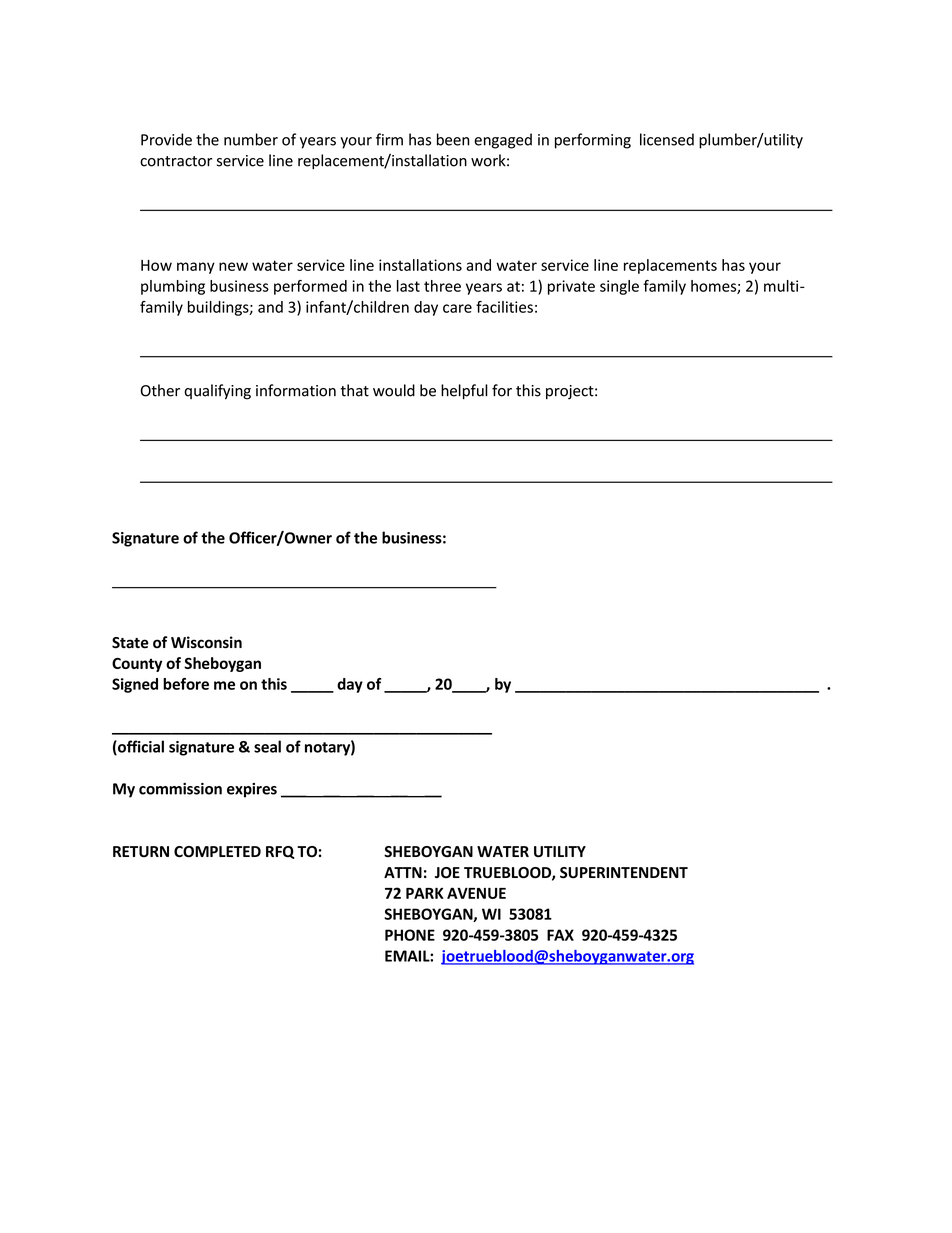 This image has width=952, height=1233. Describe the element at coordinates (394, 390) in the image. I see `would` at that location.
